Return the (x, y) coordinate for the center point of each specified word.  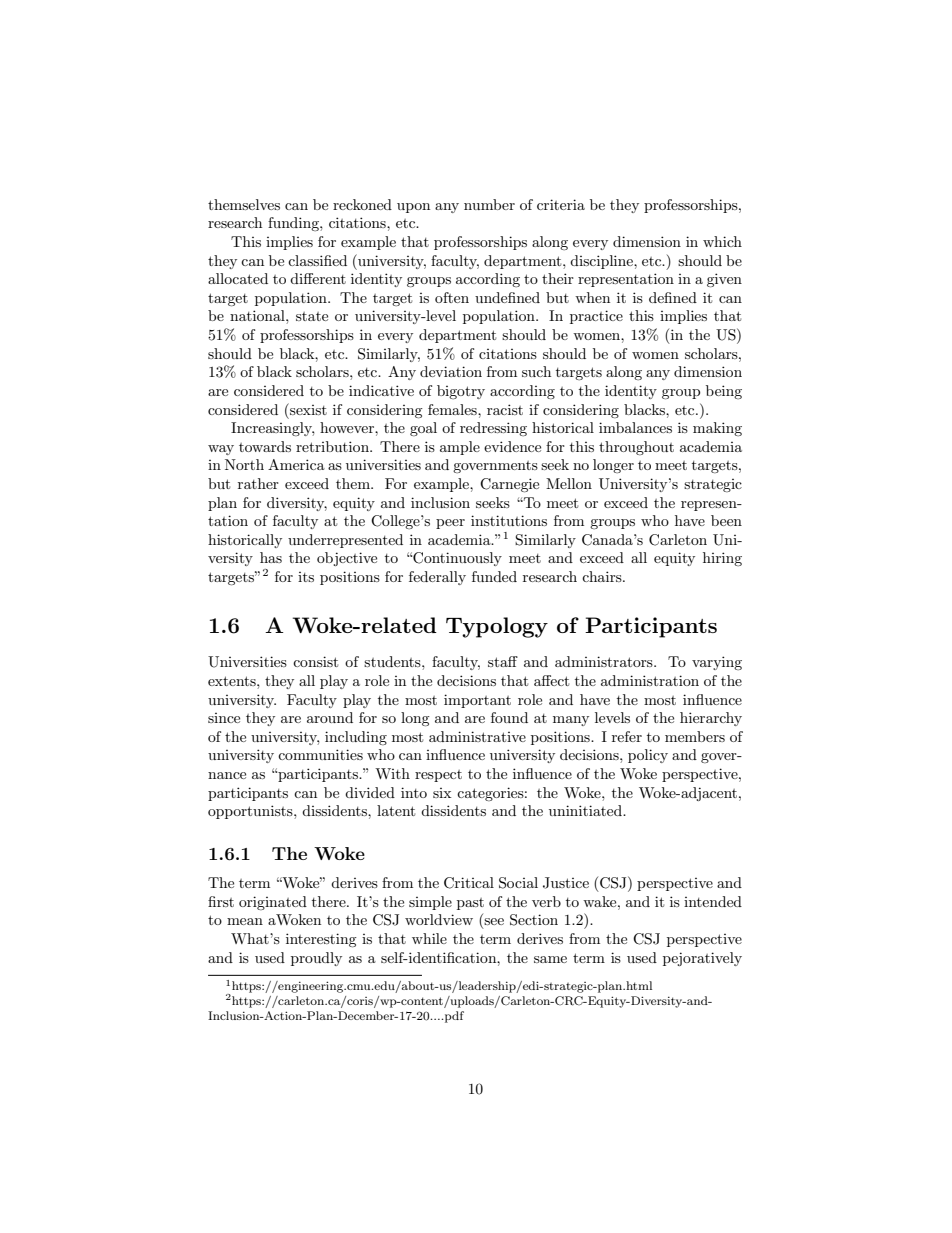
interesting (321, 940)
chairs (603, 576)
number (489, 204)
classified (317, 260)
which (722, 241)
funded (494, 576)
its (306, 577)
